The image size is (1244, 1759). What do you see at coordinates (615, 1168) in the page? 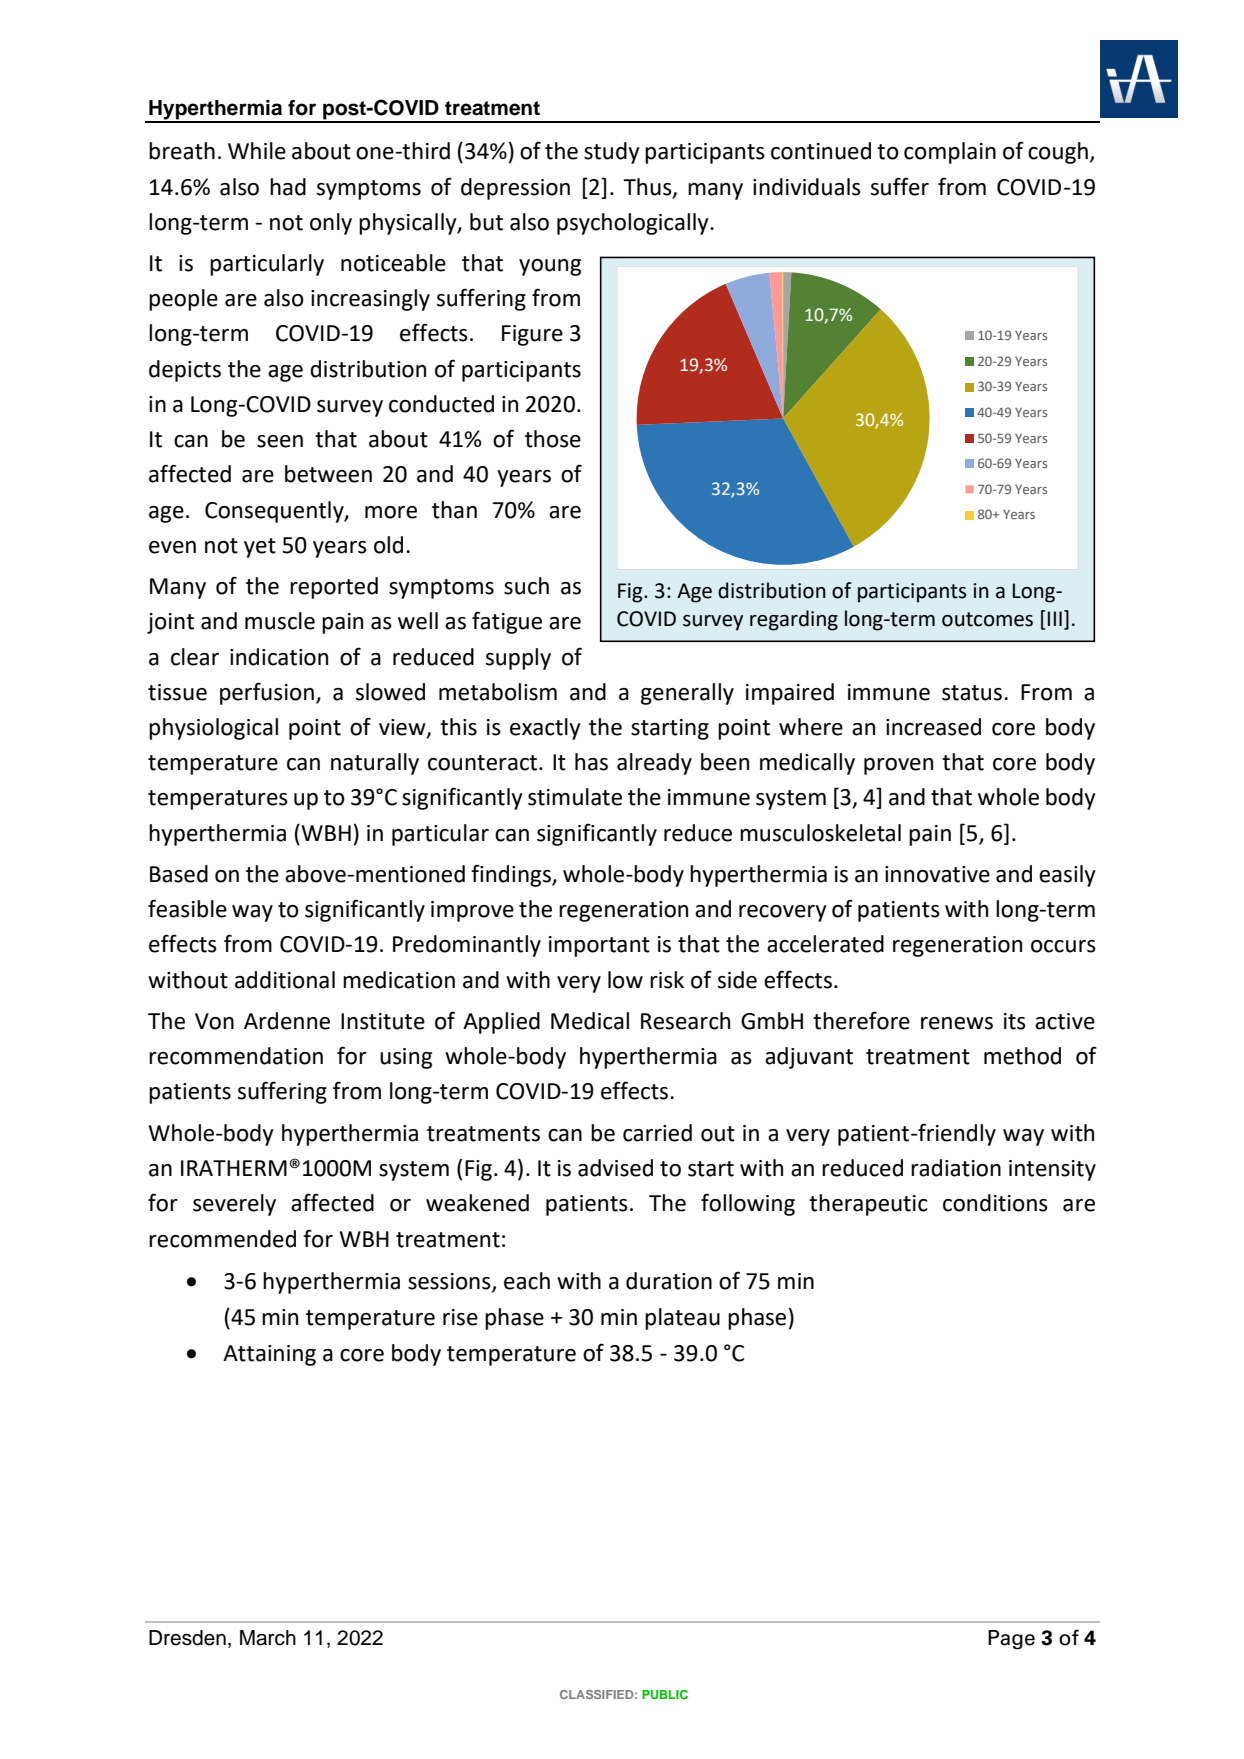
I see `advised` at bounding box center [615, 1168].
